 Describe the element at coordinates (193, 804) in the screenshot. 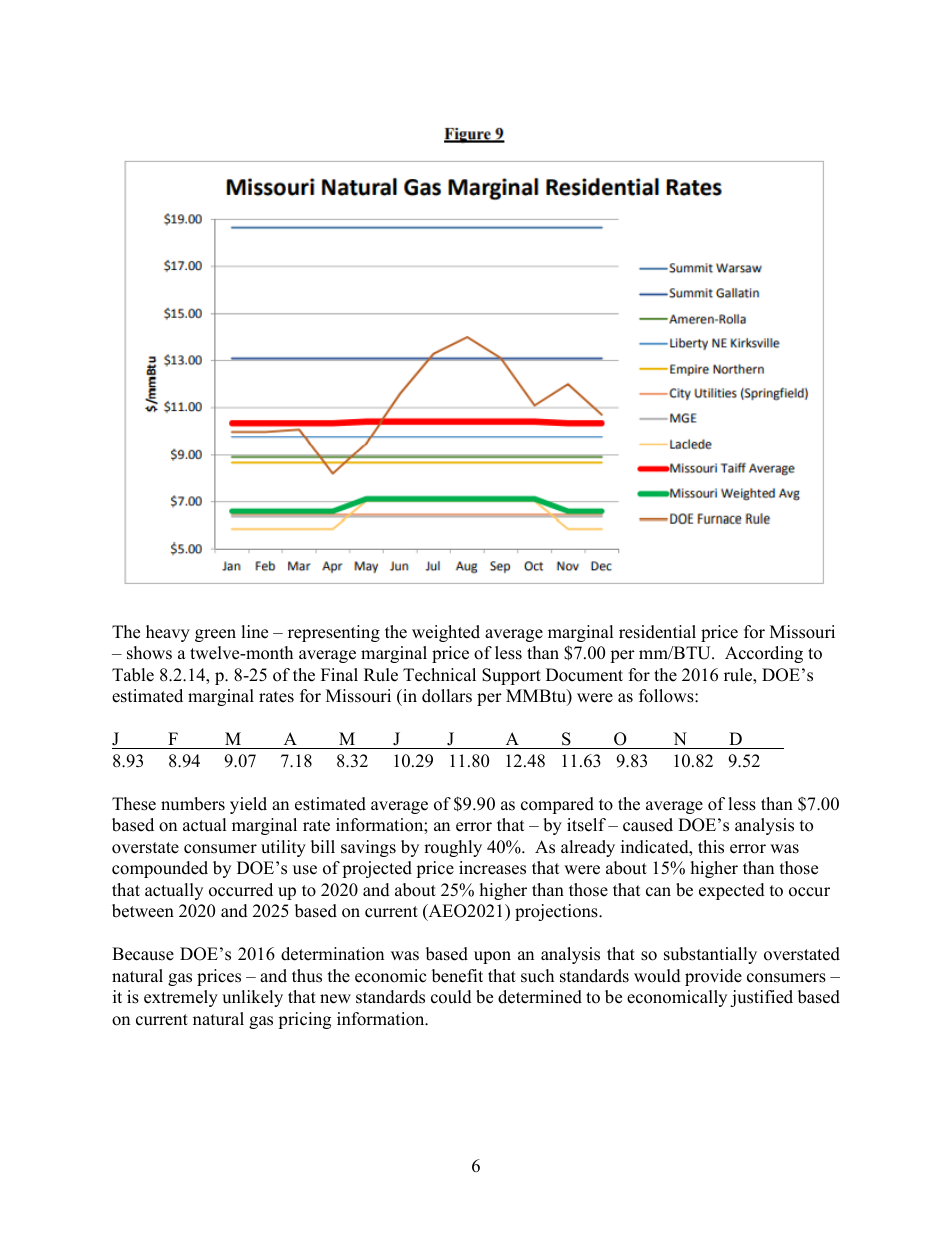

I see `numbers` at that location.
